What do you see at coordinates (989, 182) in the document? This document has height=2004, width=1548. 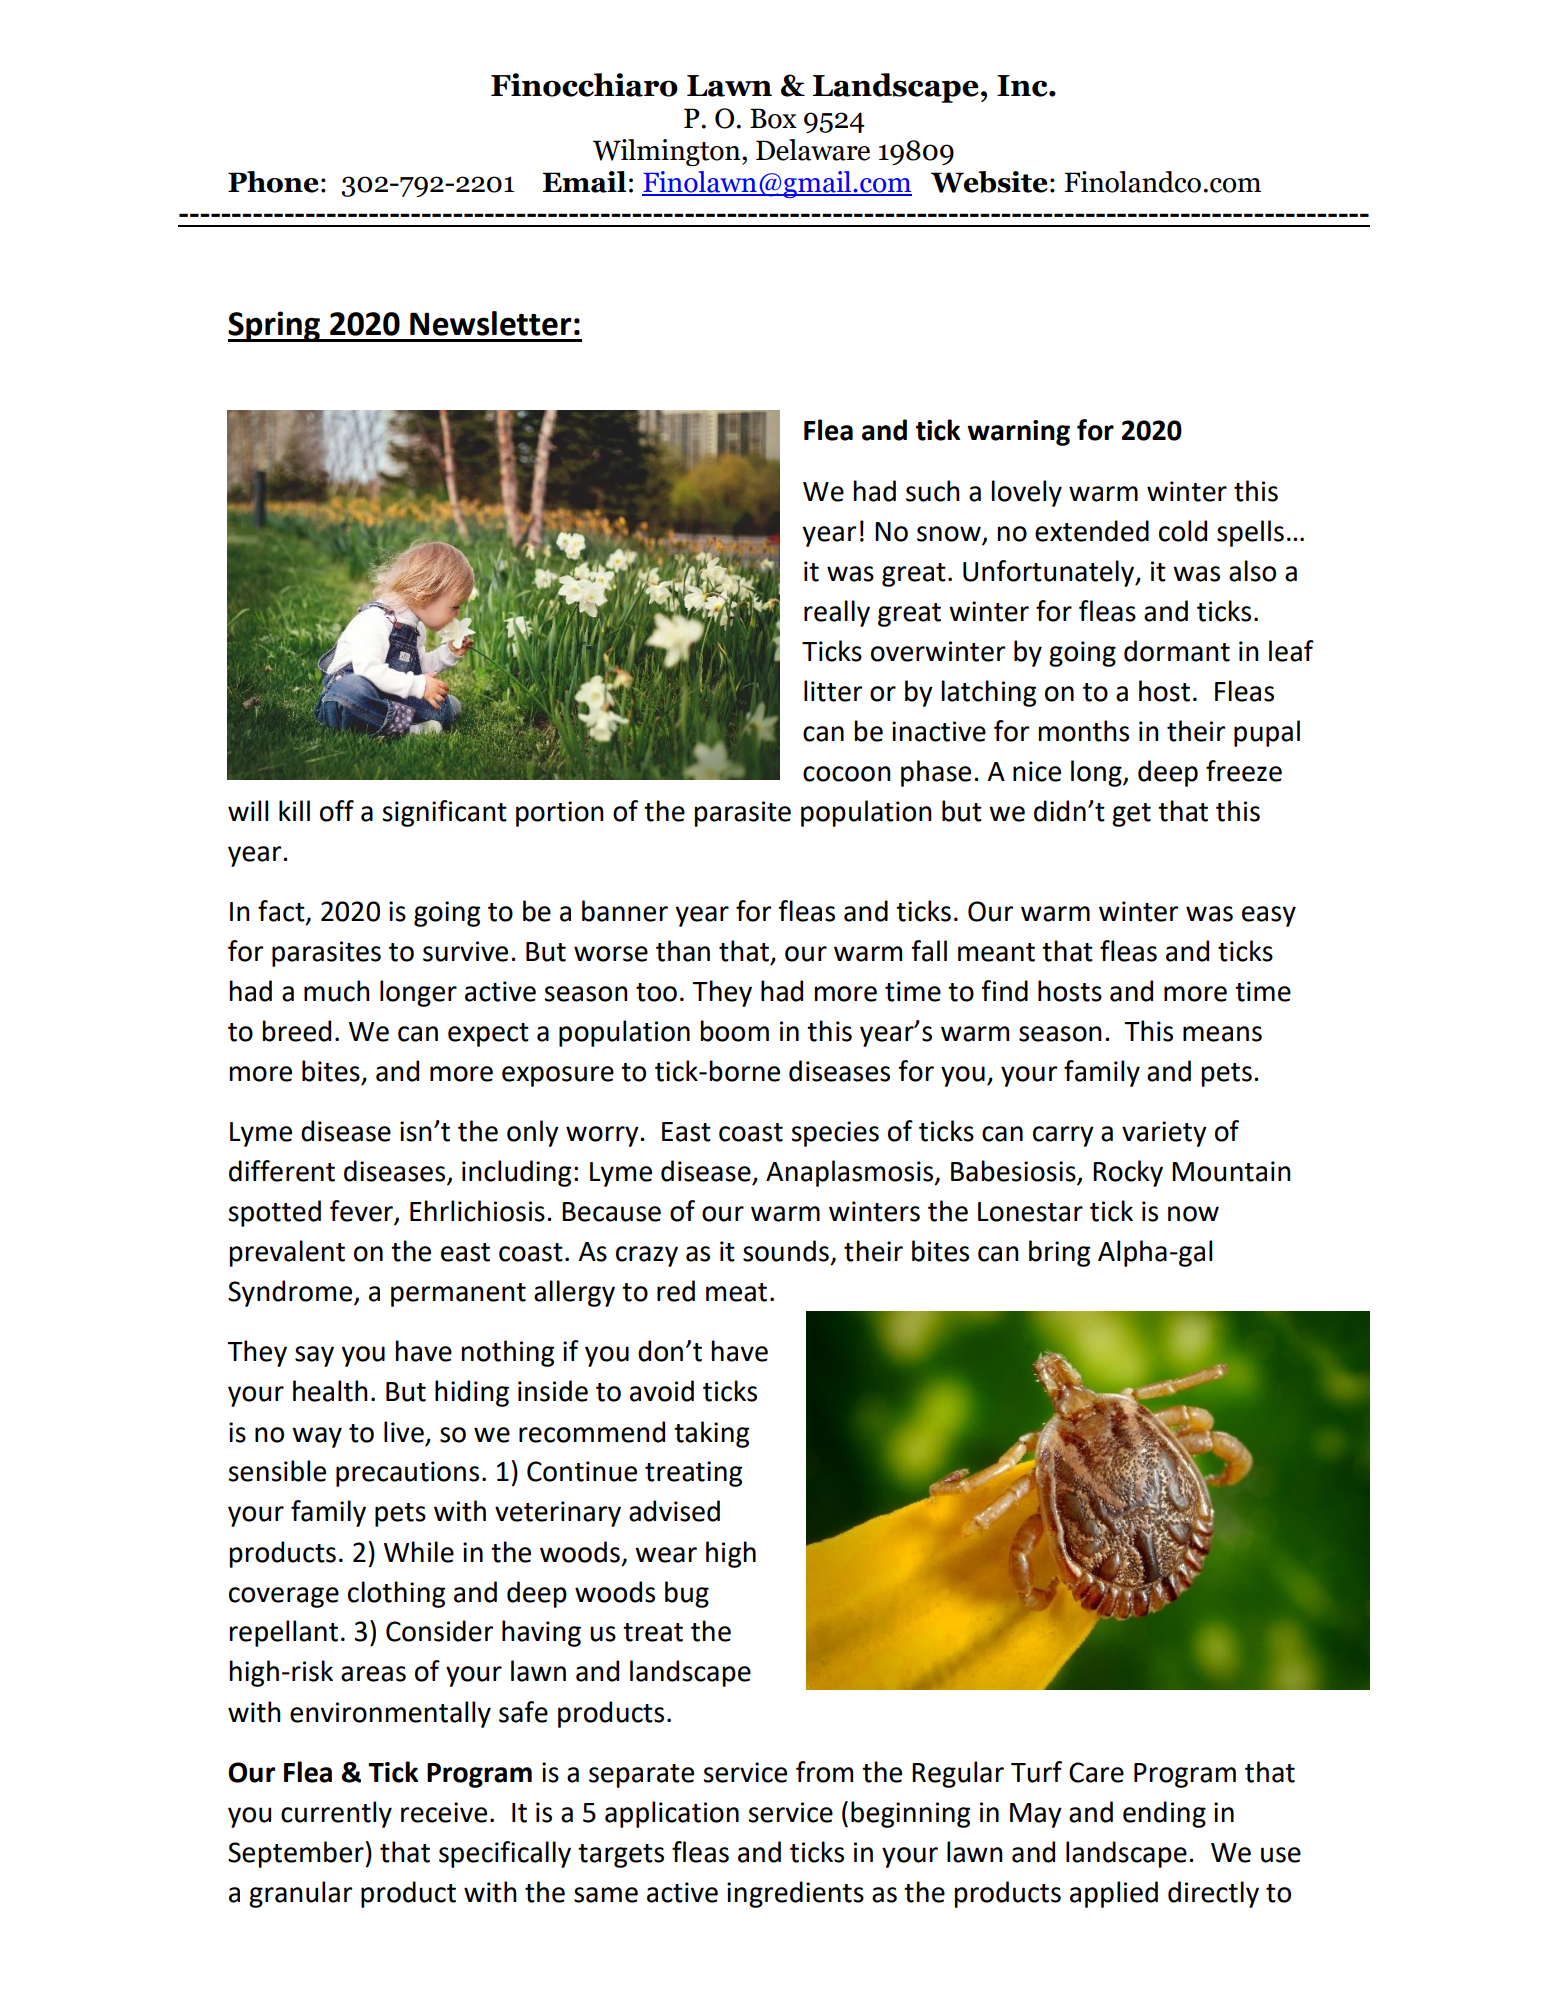 I see `Website` at bounding box center [989, 182].
